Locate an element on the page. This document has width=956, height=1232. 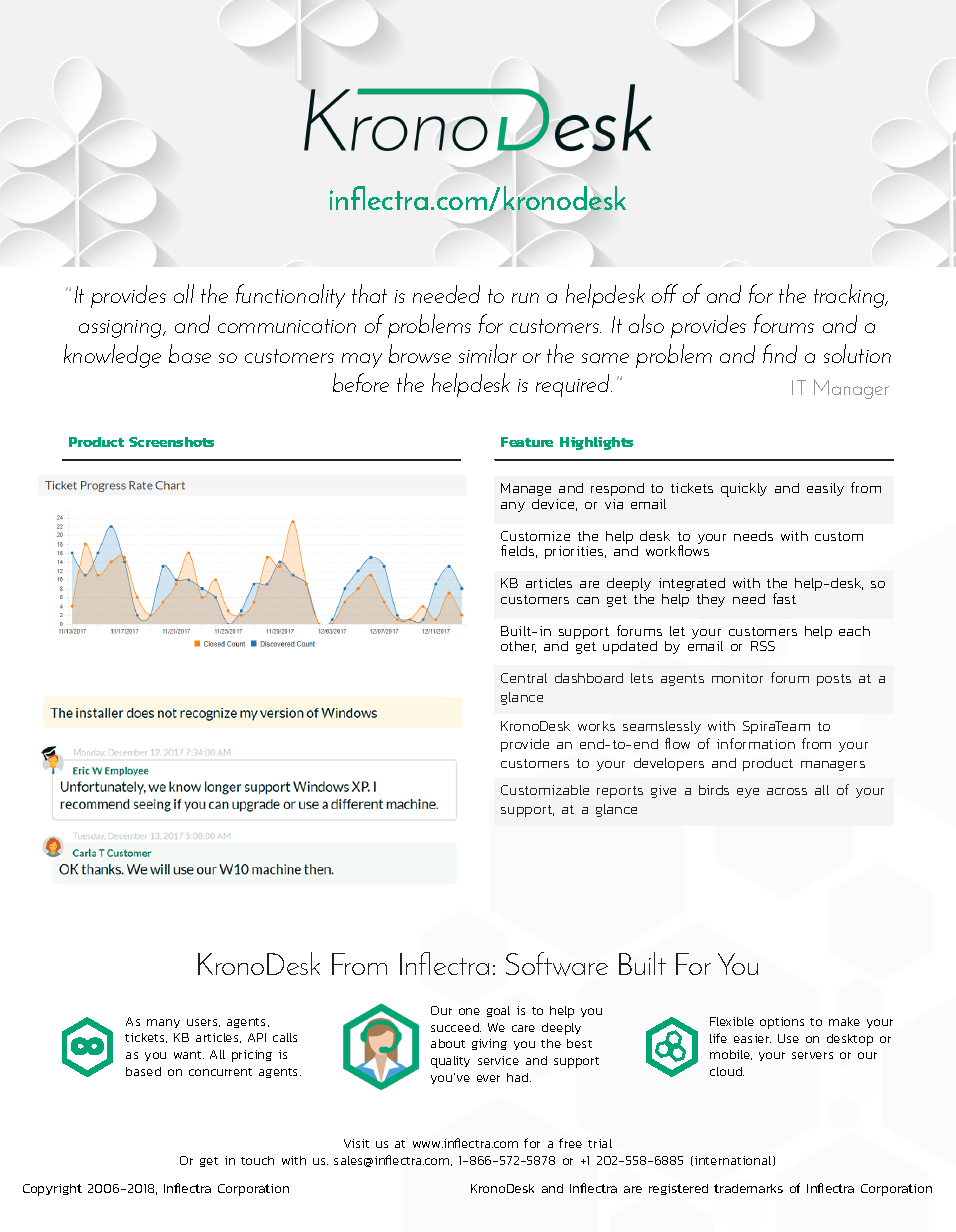
quickly is located at coordinates (744, 490).
